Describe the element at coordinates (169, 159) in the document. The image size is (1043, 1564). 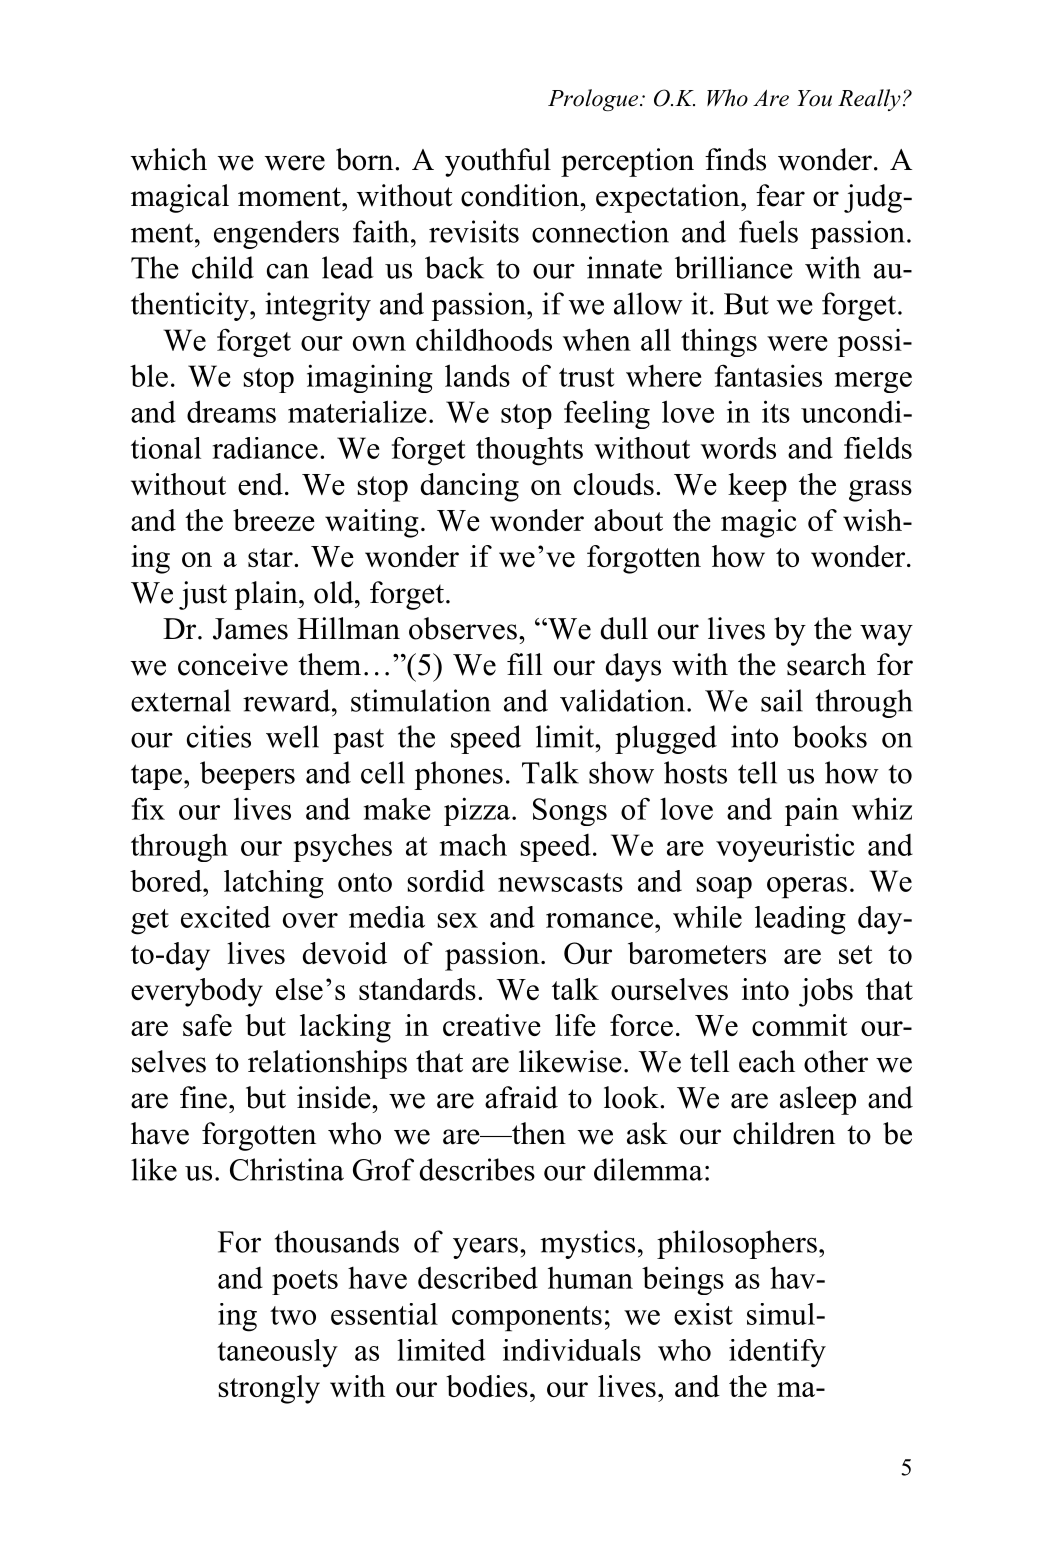
I see `which` at that location.
